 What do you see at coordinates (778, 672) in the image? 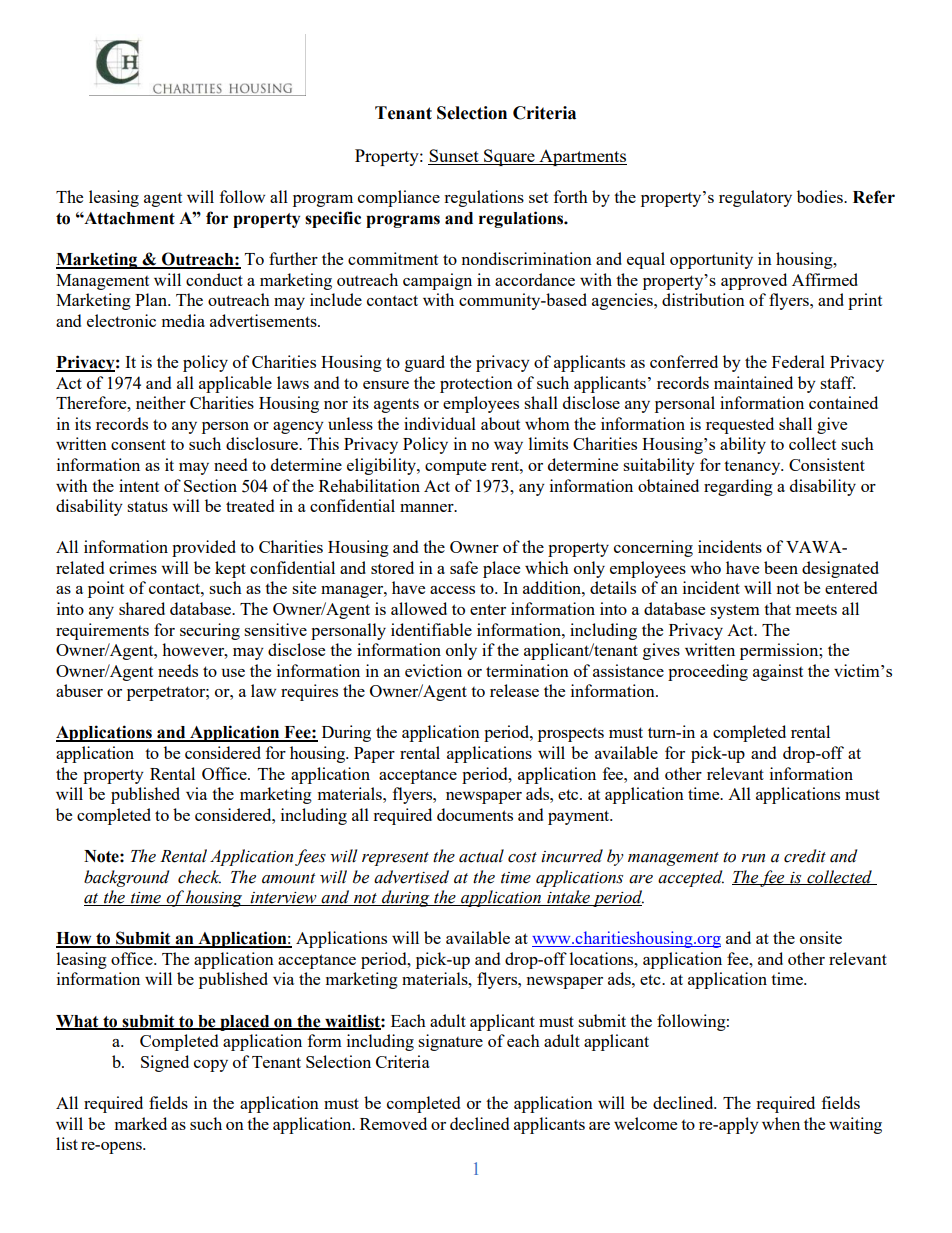
I see `against` at bounding box center [778, 672].
